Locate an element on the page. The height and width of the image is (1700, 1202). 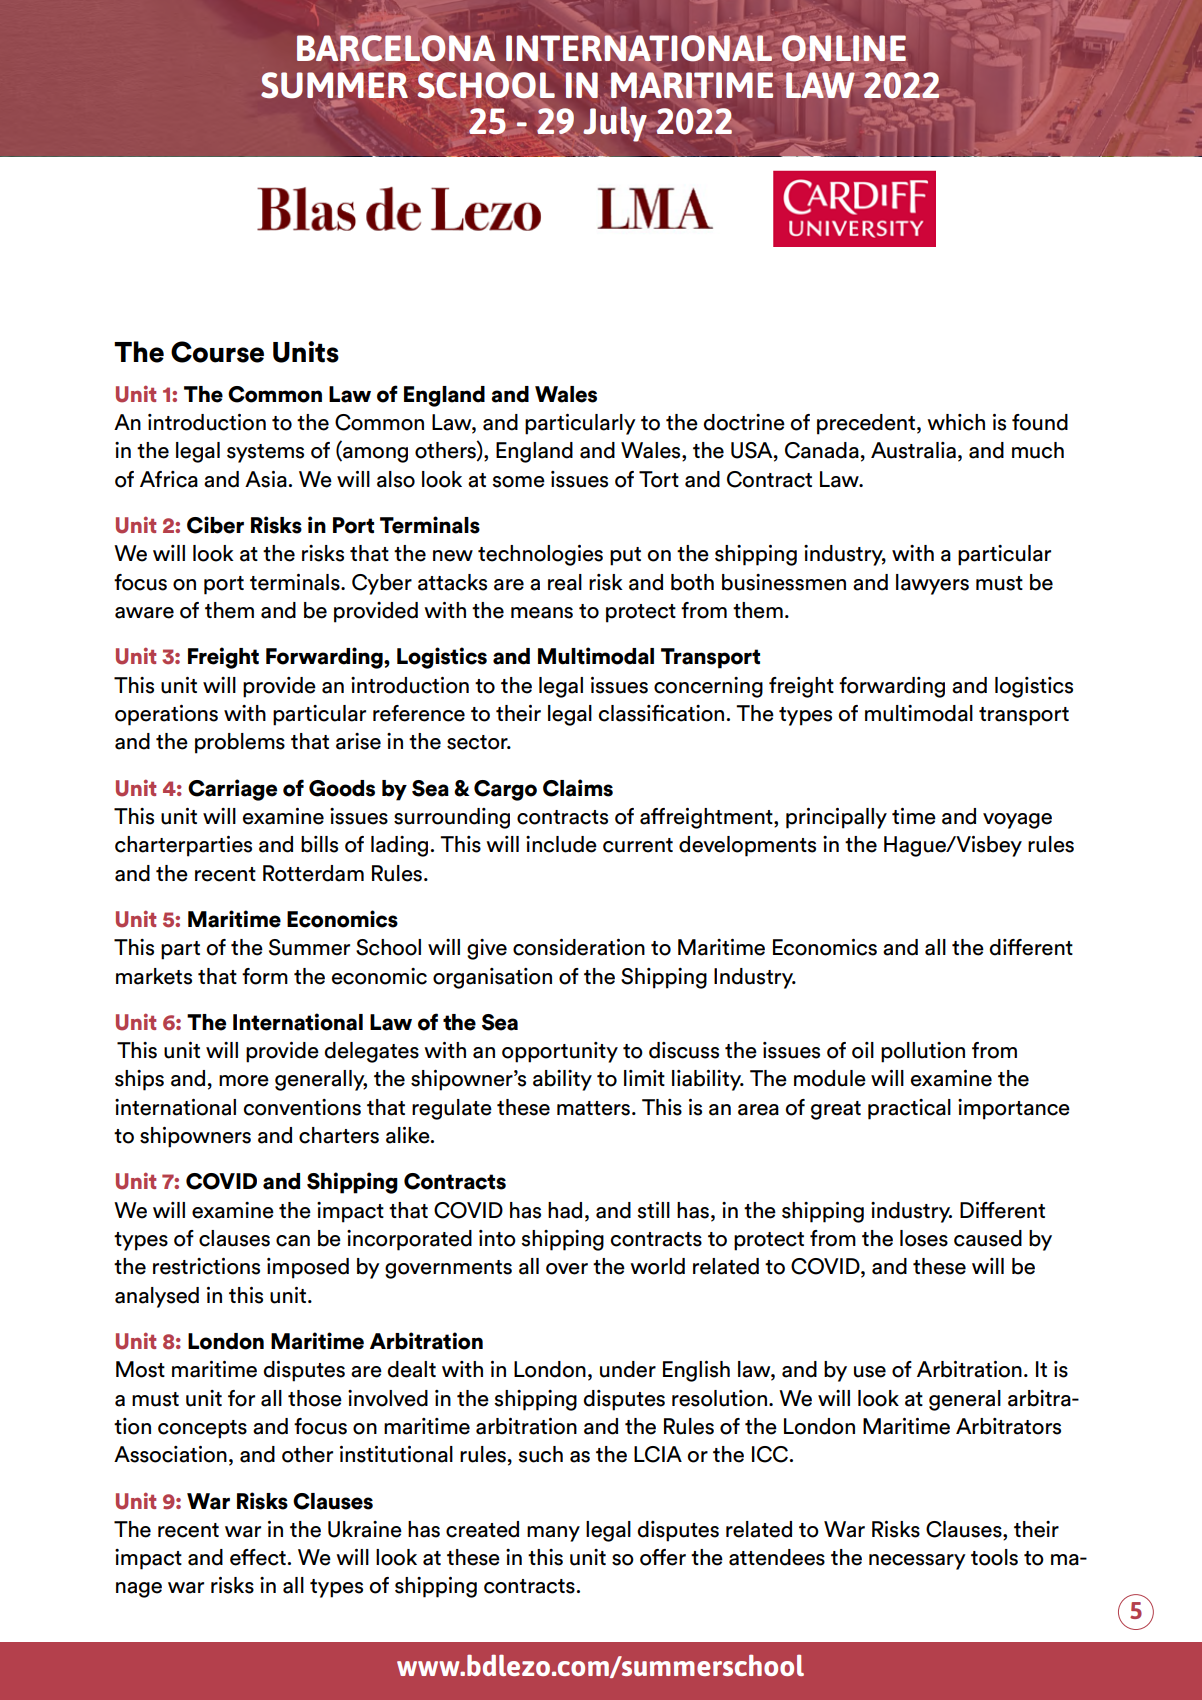
Australia is located at coordinates (913, 450).
